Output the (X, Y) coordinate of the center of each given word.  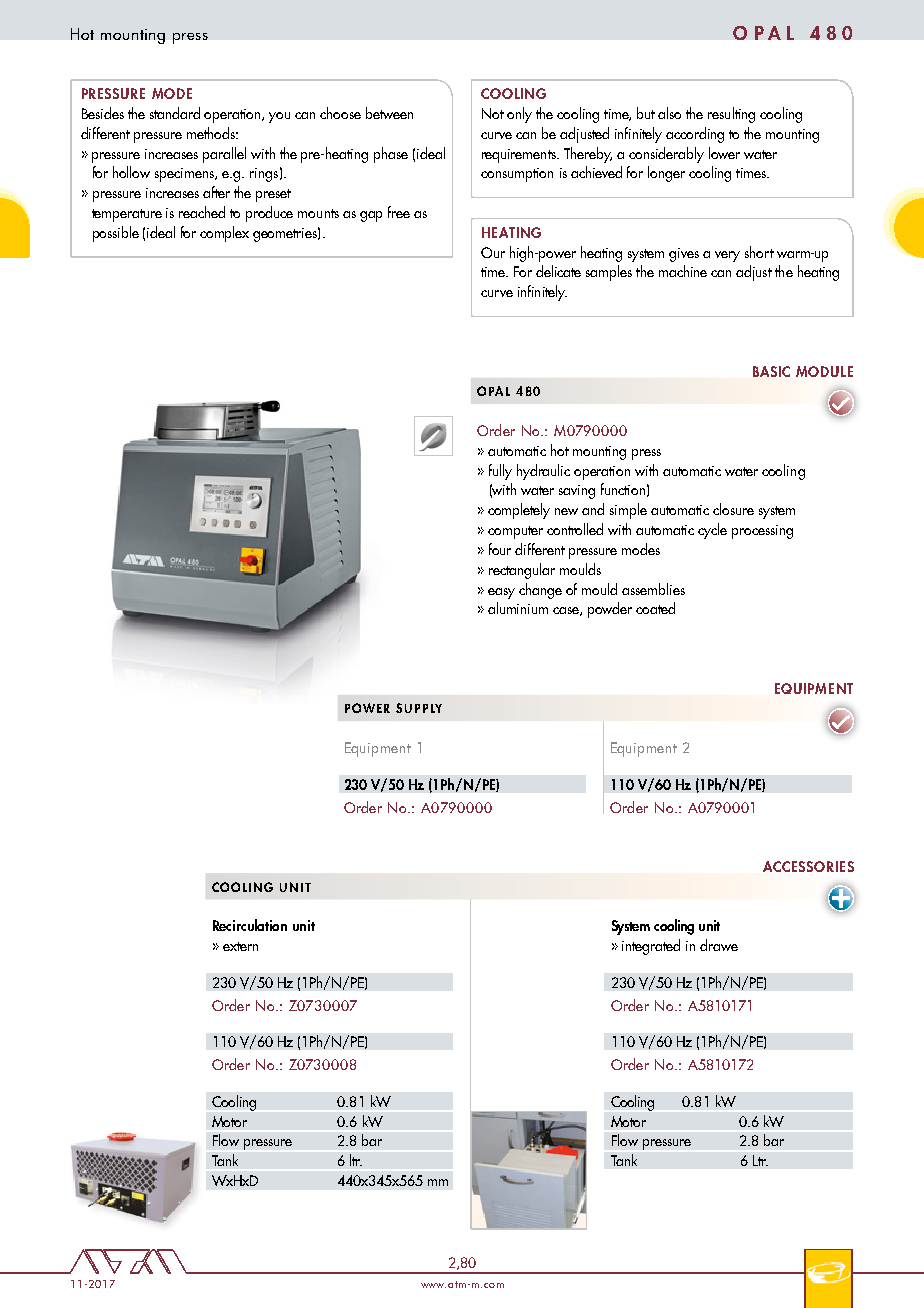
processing (762, 532)
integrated (651, 947)
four (500, 549)
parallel (224, 155)
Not (493, 113)
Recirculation (250, 925)
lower (724, 153)
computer (515, 532)
